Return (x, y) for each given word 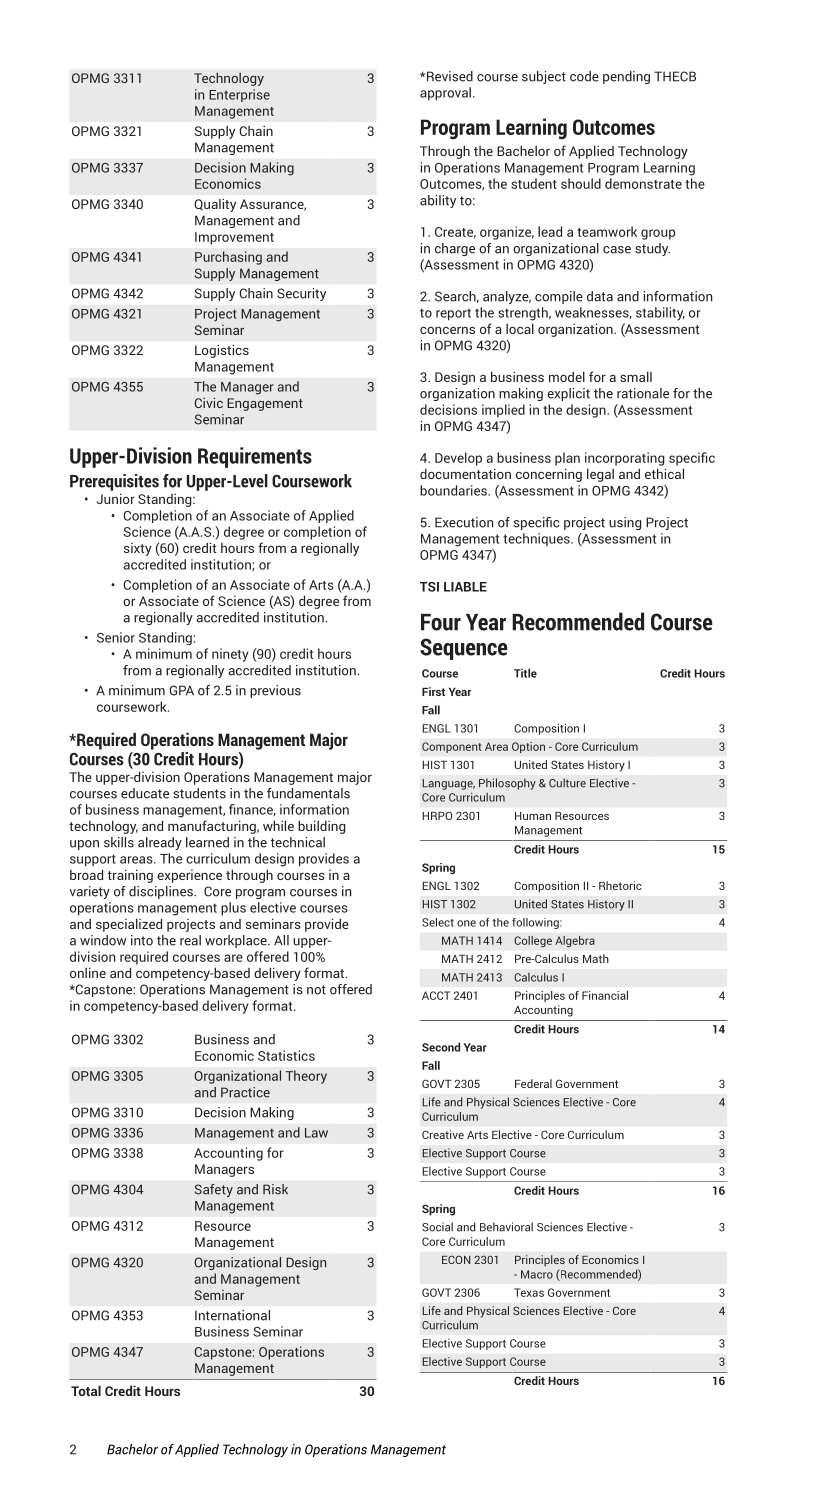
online (88, 972)
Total (86, 1390)
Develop (458, 459)
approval (445, 94)
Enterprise (239, 95)
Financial (605, 995)
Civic (209, 402)
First (433, 691)
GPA (182, 690)
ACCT (436, 995)
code (584, 76)
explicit (568, 394)
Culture (567, 783)
